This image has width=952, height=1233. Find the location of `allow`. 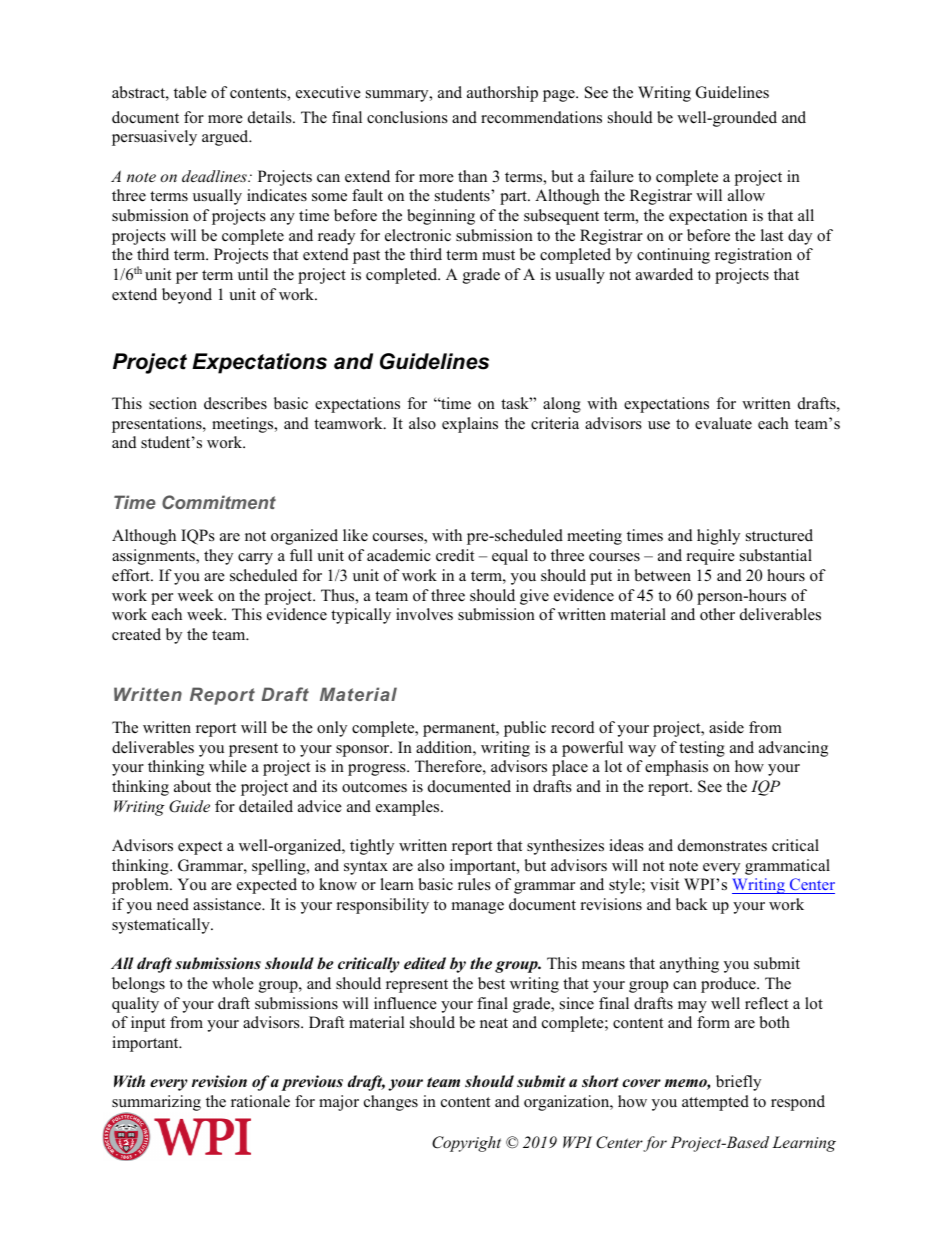

allow is located at coordinates (746, 195).
